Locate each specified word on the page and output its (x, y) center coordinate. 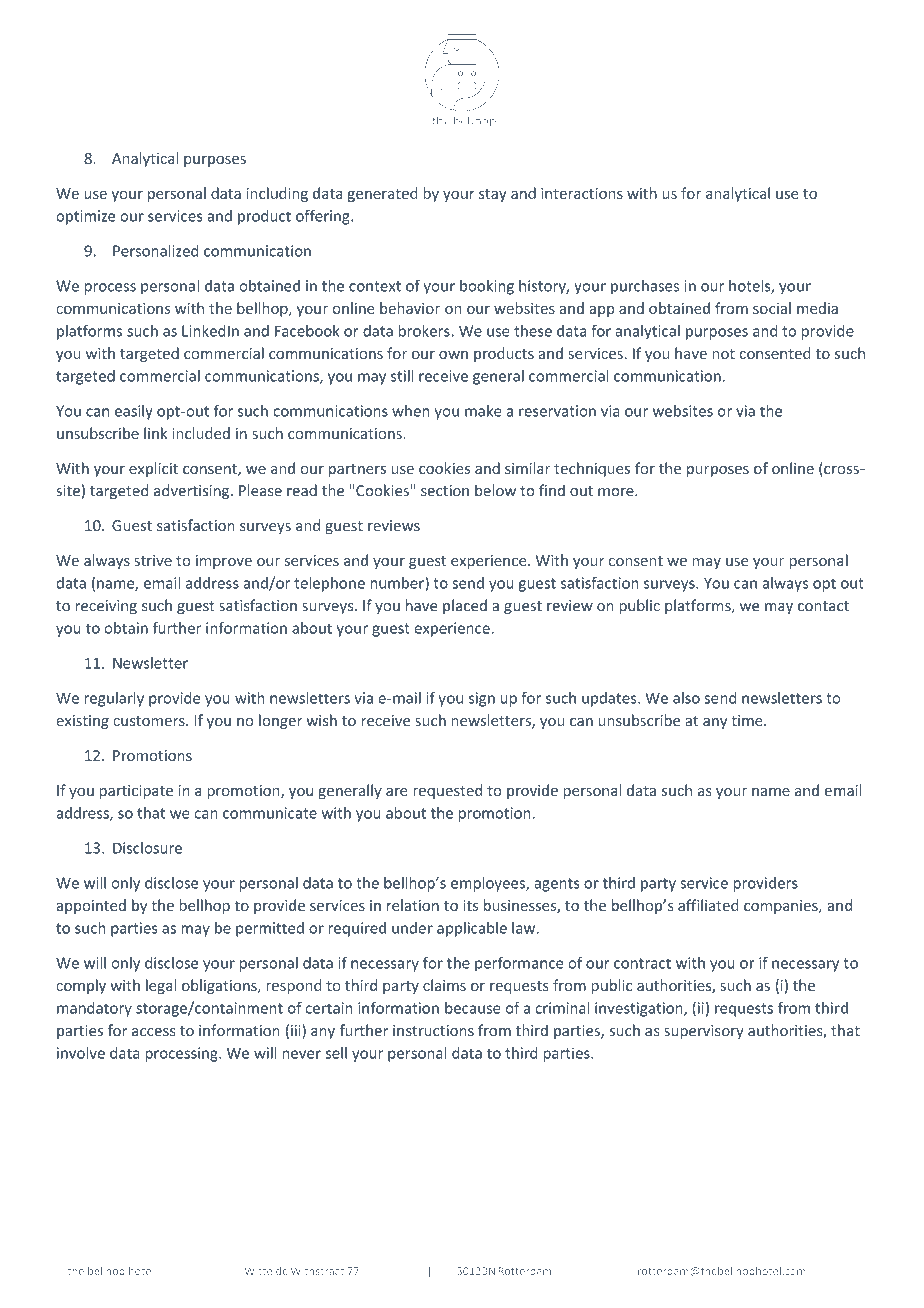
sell (336, 1053)
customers (150, 721)
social (772, 308)
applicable (472, 929)
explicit (153, 469)
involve (81, 1053)
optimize (85, 217)
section (445, 491)
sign (482, 699)
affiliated (708, 905)
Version (746, 1221)
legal (161, 986)
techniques (592, 469)
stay (493, 195)
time (748, 720)
